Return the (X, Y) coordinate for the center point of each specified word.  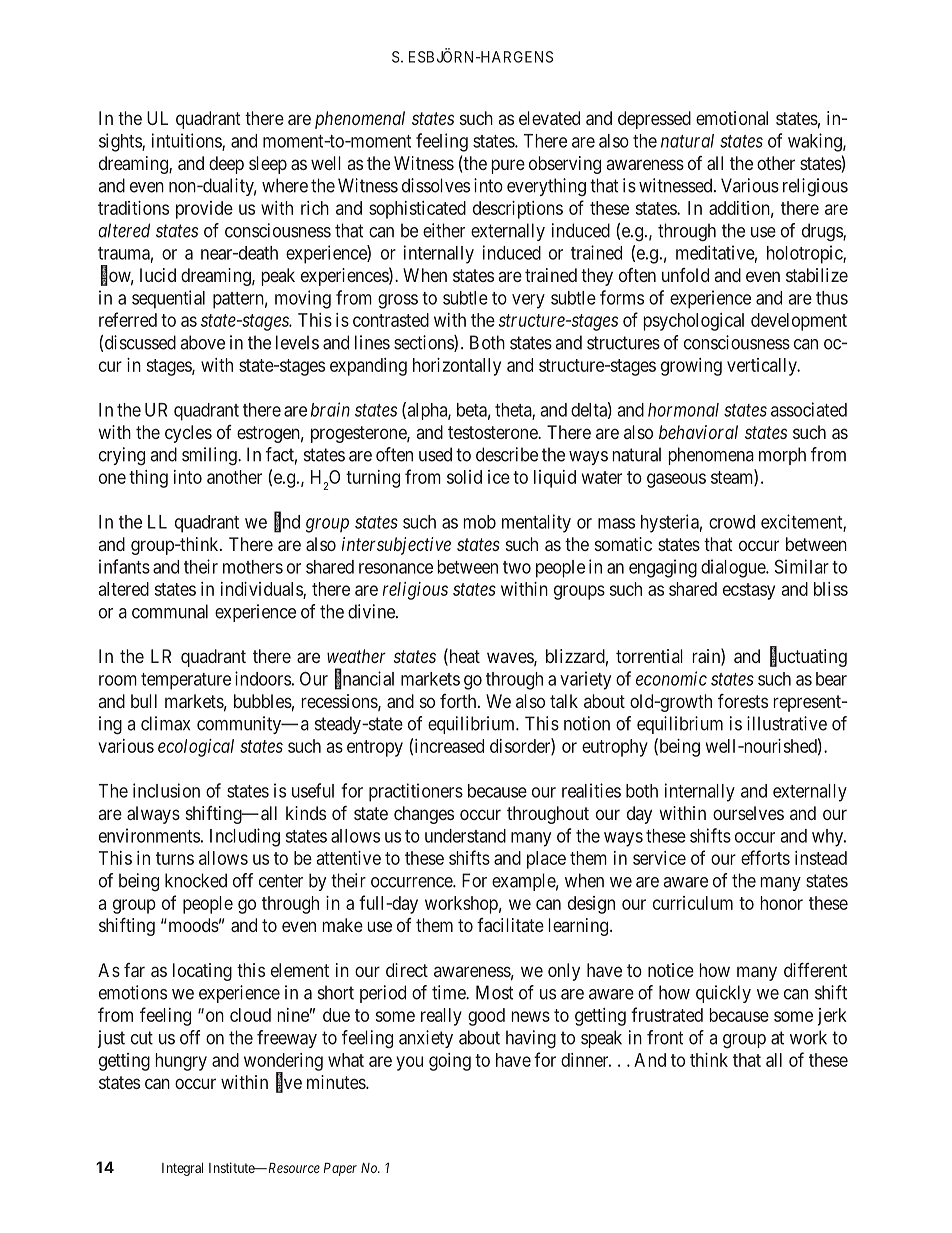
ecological (196, 748)
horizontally (457, 367)
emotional (732, 118)
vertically (763, 367)
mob (480, 522)
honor (782, 903)
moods (192, 925)
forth (459, 701)
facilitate (510, 925)
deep (226, 165)
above (203, 342)
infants (124, 566)
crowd (732, 522)
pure (508, 166)
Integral (182, 1169)
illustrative (787, 723)
